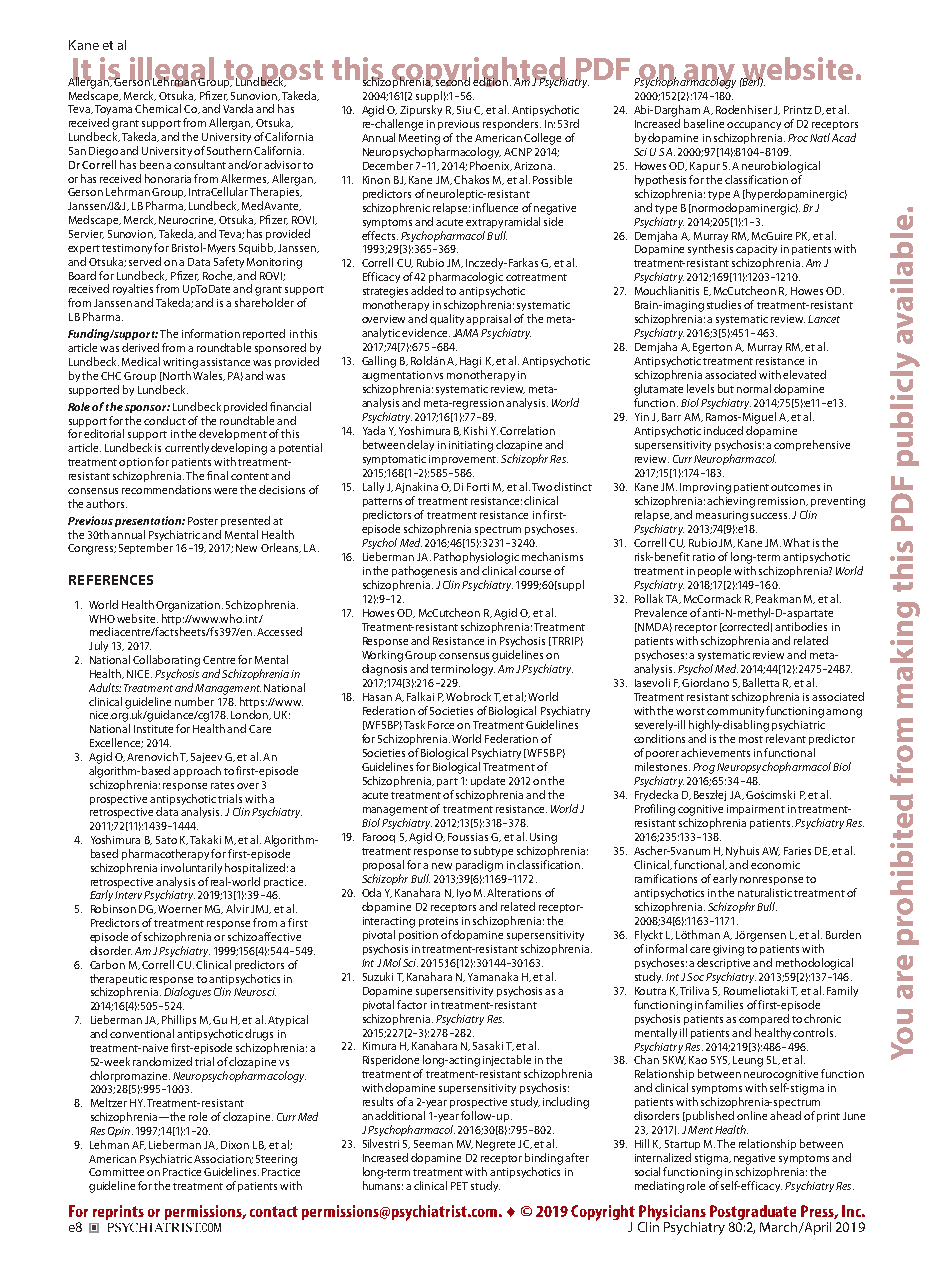 The height and width of the screenshot is (1275, 952). I want to click on Chemical, so click(158, 108).
